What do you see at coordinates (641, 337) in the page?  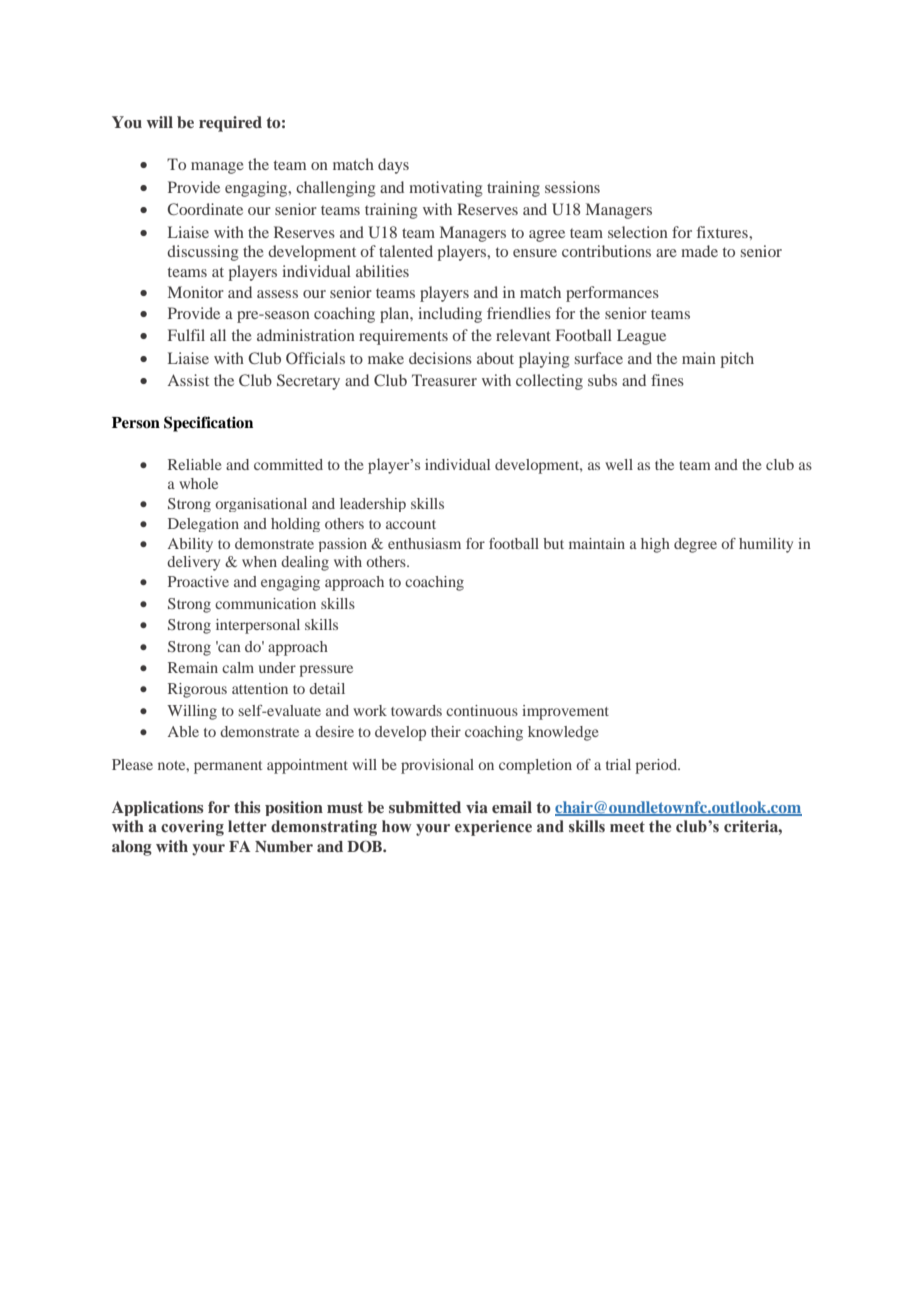 I see `League` at bounding box center [641, 337].
